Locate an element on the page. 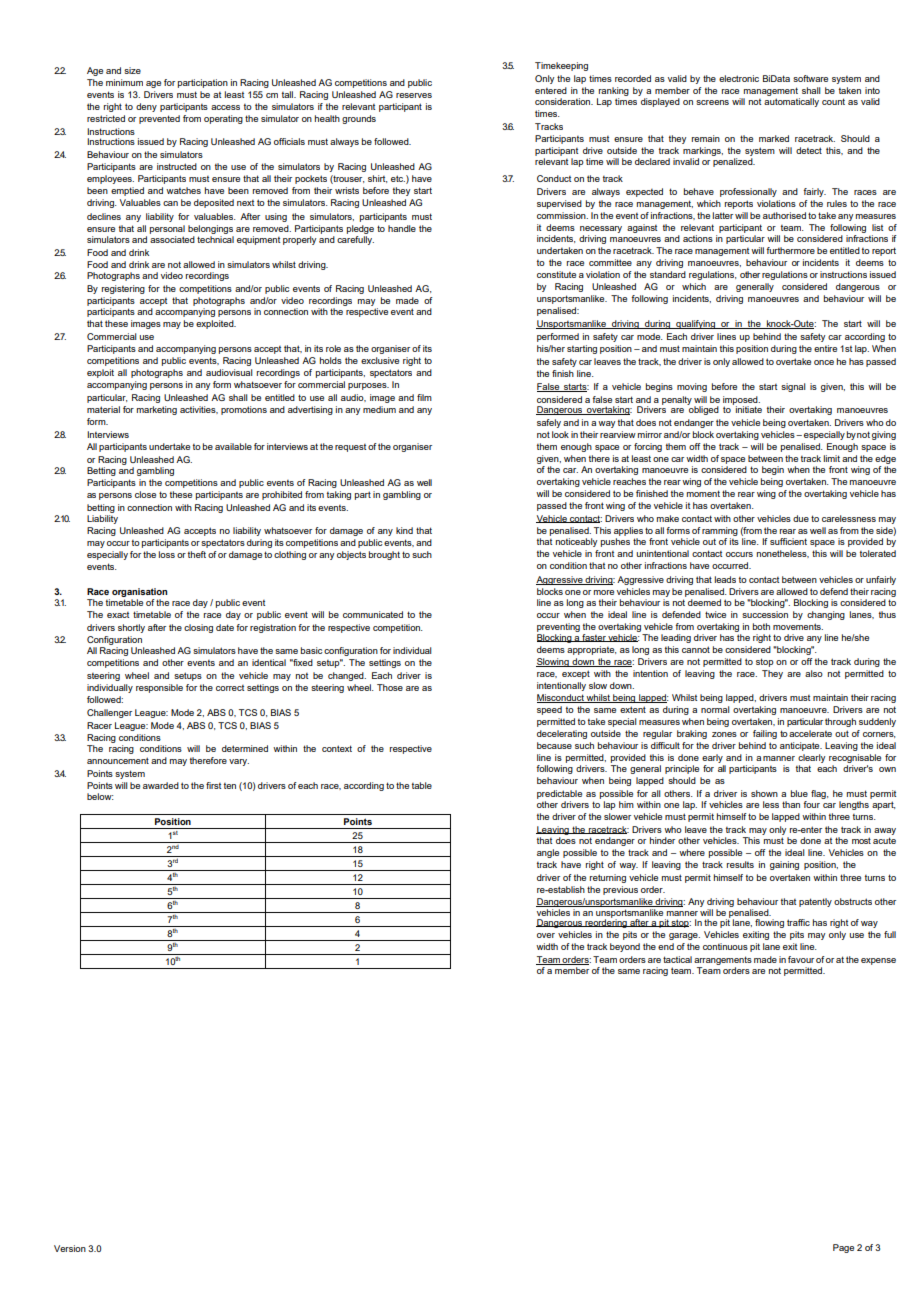 Image resolution: width=924 pixels, height=1309 pixels. reserves is located at coordinates (414, 95).
